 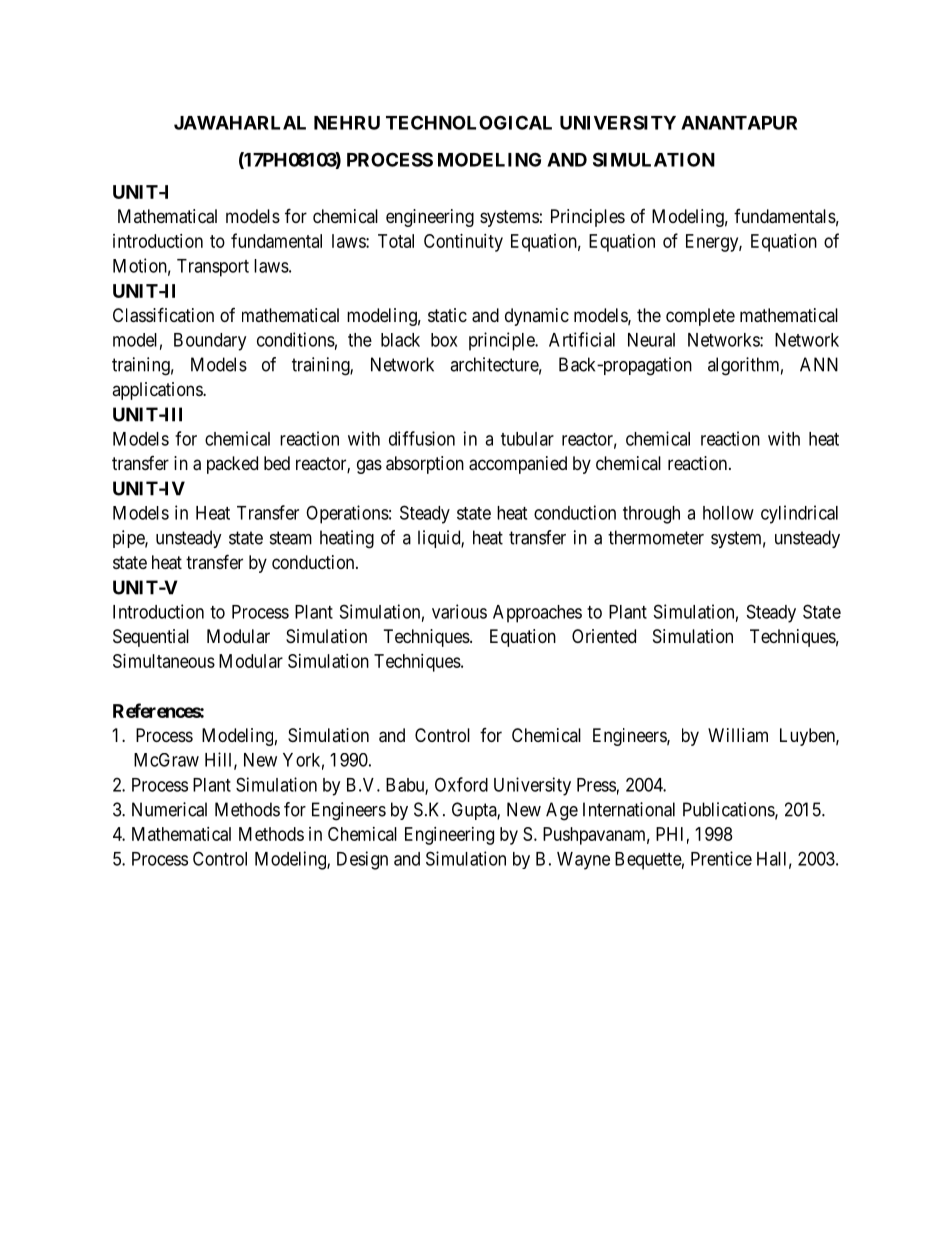 What do you see at coordinates (444, 340) in the page?
I see `box` at bounding box center [444, 340].
